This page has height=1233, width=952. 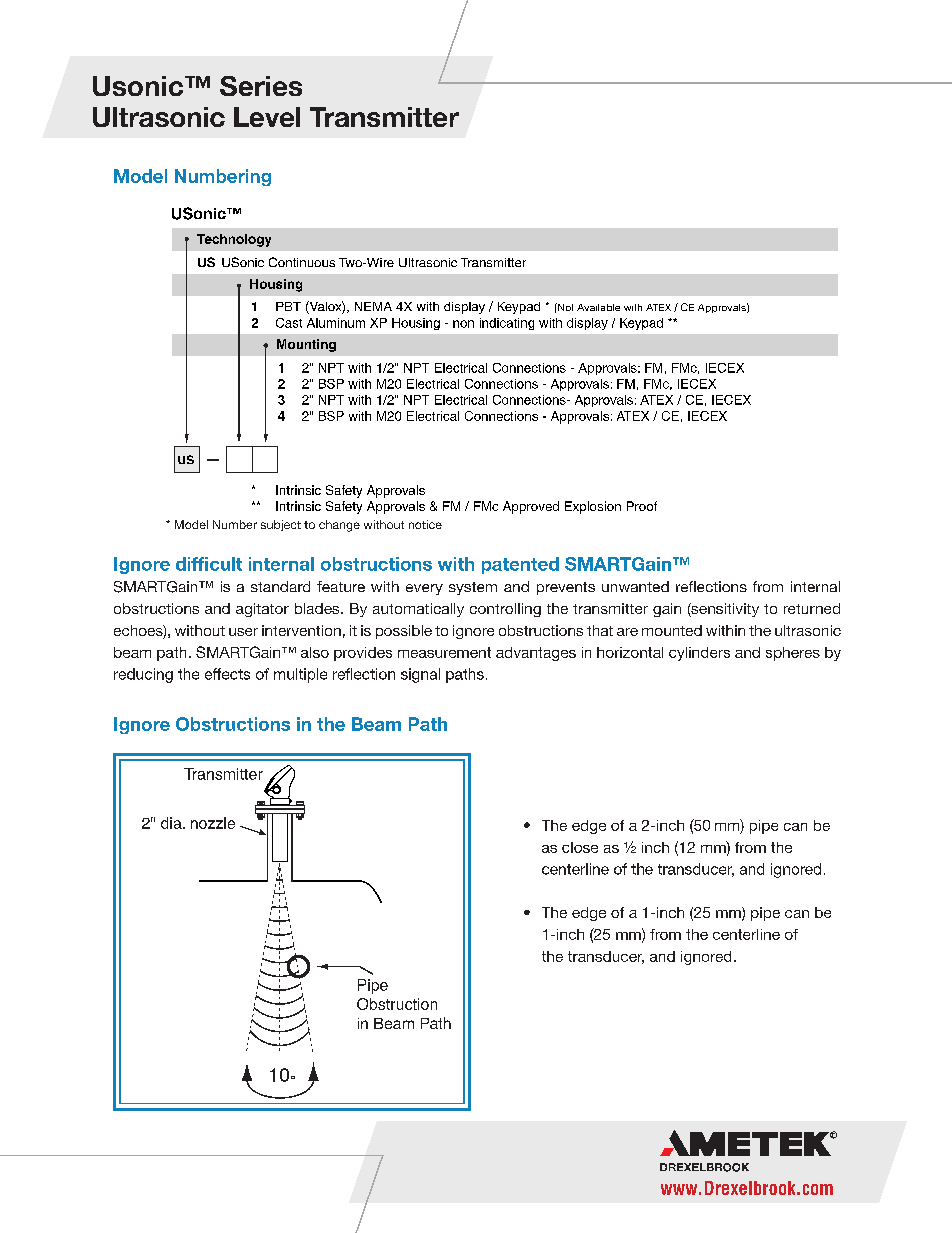 What do you see at coordinates (267, 116) in the page?
I see `Level` at bounding box center [267, 116].
